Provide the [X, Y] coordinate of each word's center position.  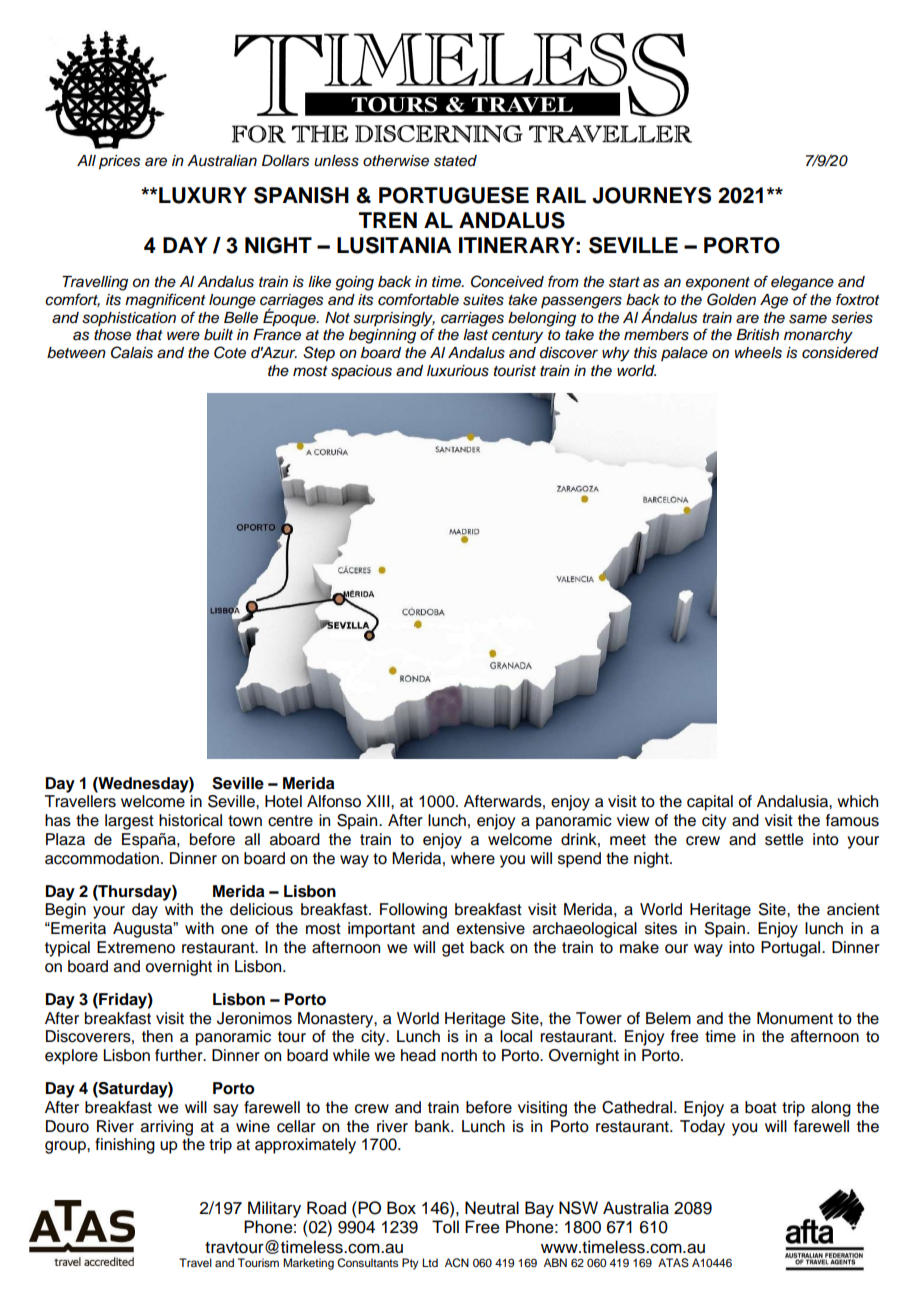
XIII [379, 801]
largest [129, 822]
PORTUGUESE [454, 195]
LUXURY [202, 195]
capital [710, 803]
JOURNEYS [651, 195]
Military [274, 1209]
